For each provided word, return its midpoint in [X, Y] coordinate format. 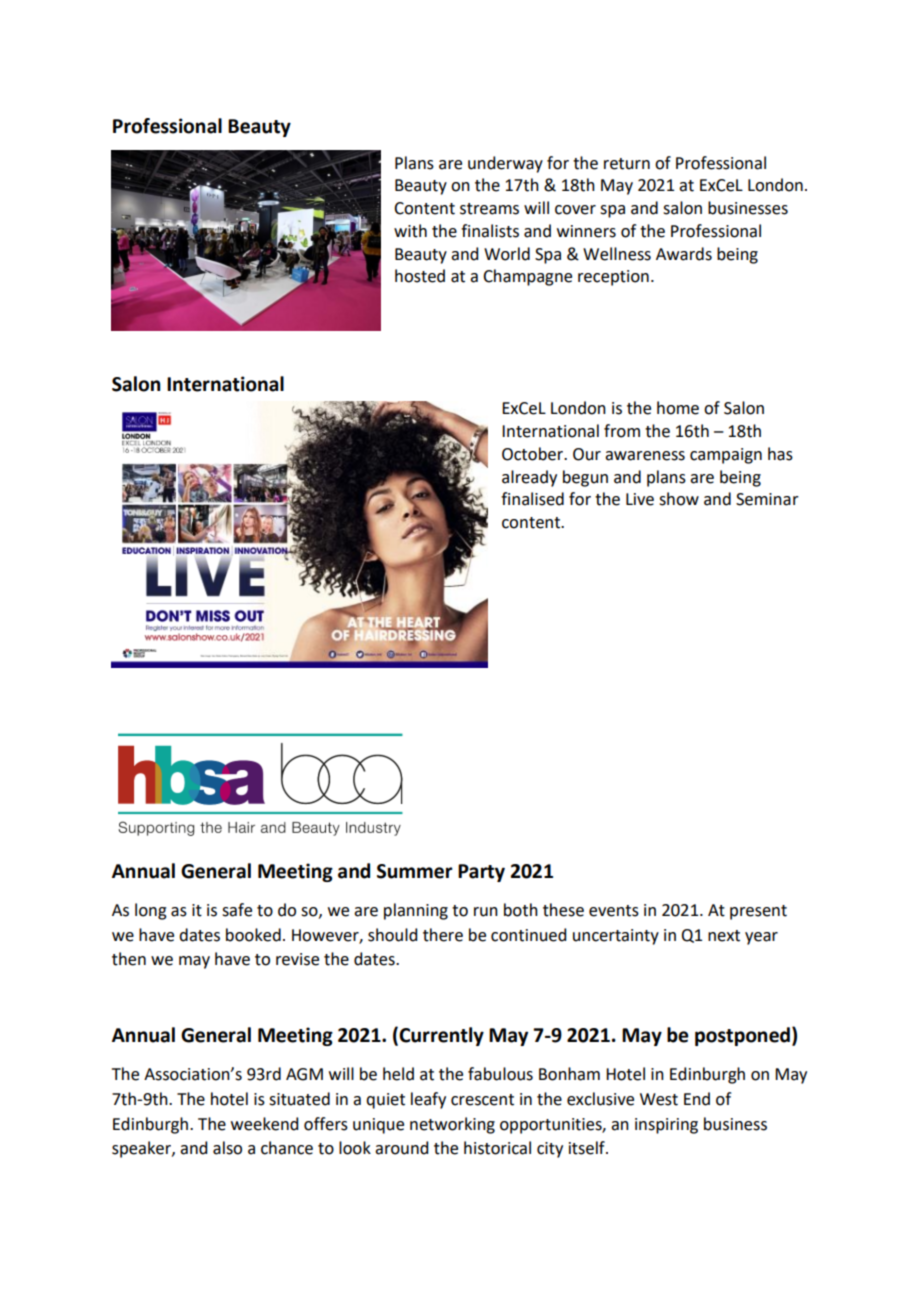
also [227, 1148]
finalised [532, 499]
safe [237, 910]
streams [489, 209]
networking [452, 1125]
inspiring [666, 1126]
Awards [684, 254]
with [410, 231]
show [679, 499]
